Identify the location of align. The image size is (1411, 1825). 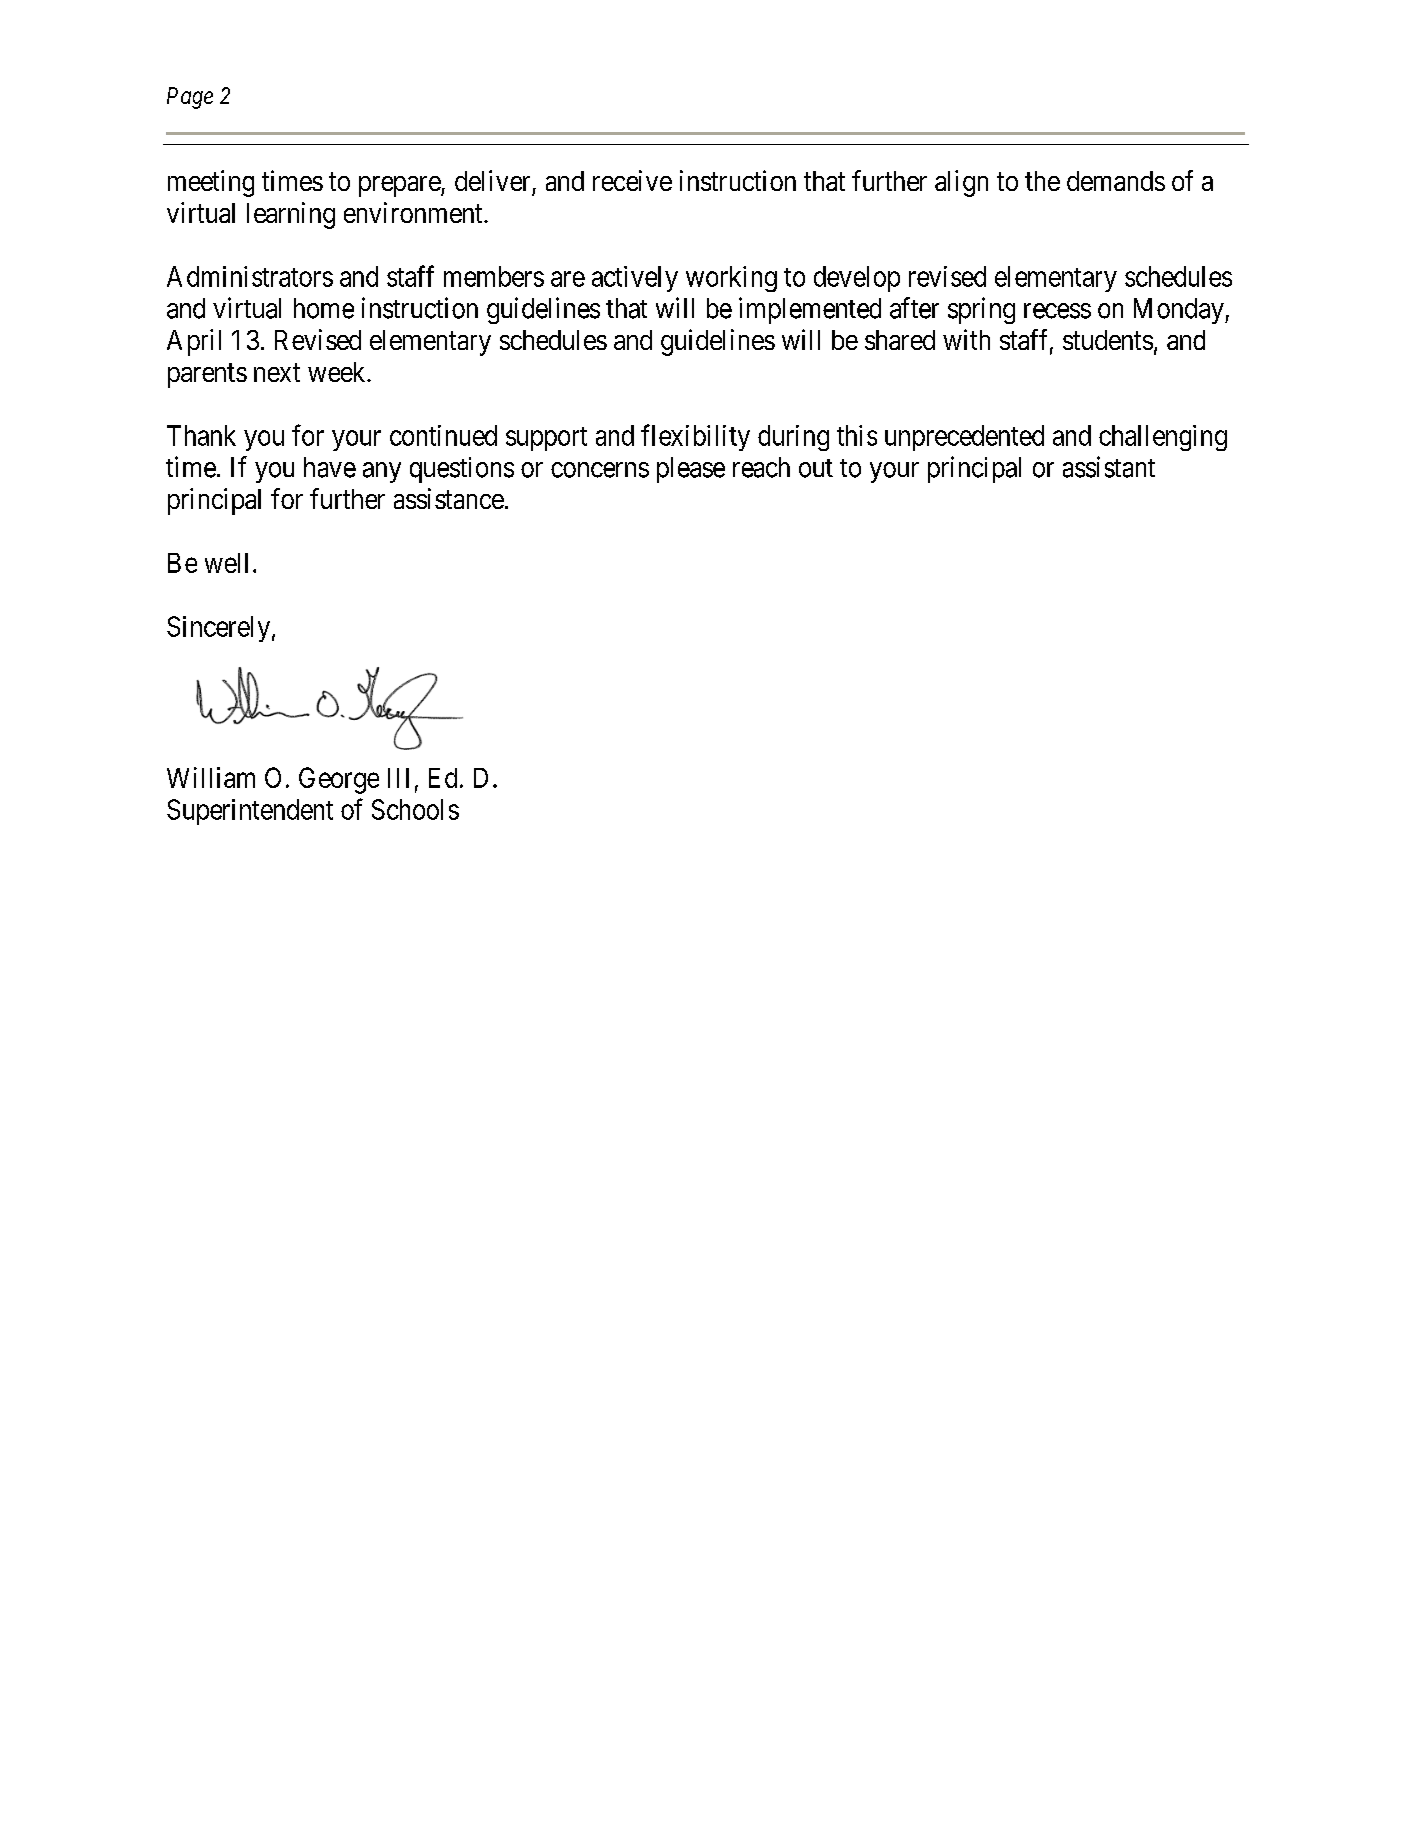
(961, 183).
